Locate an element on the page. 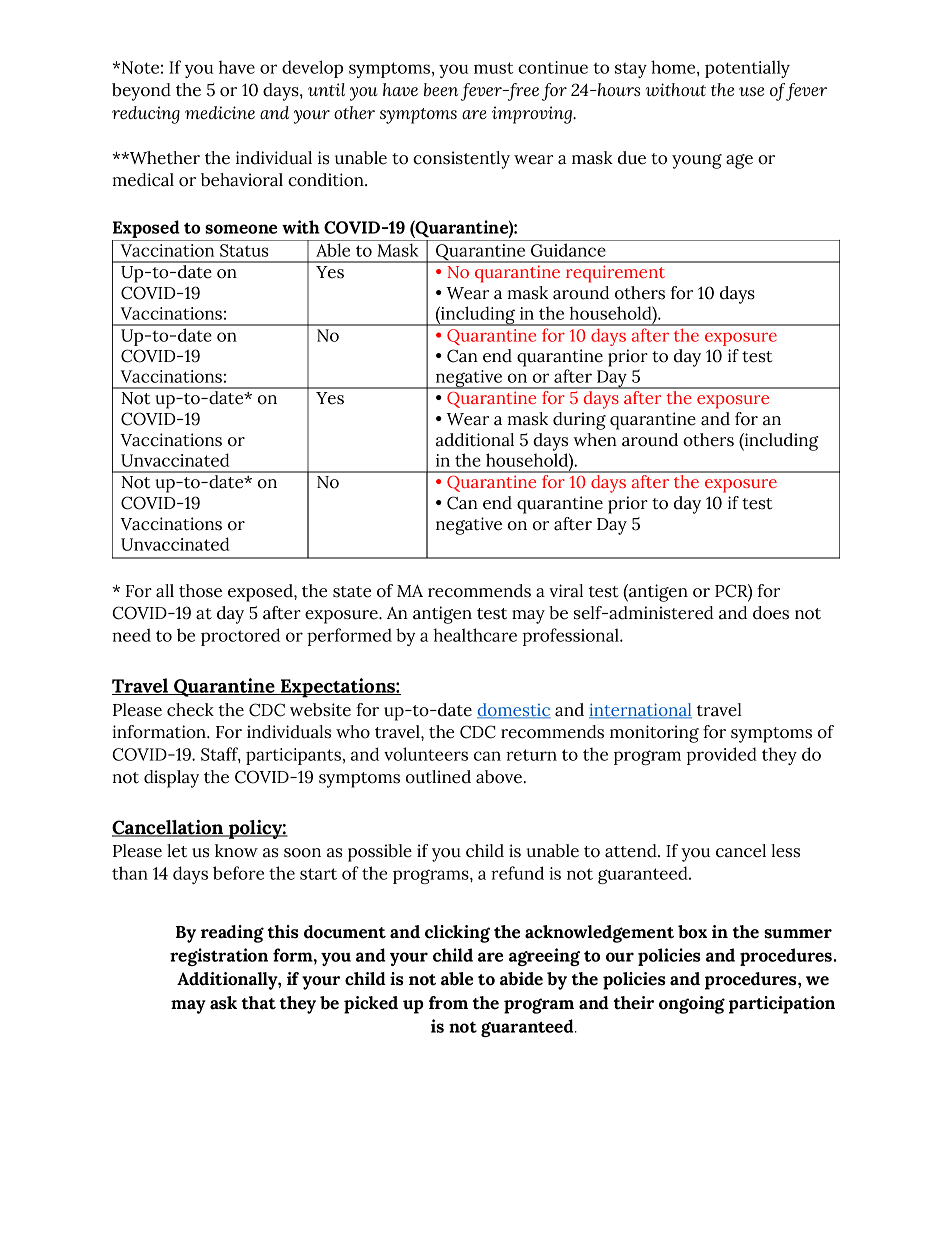 Image resolution: width=952 pixels, height=1233 pixels. from is located at coordinates (448, 1003).
